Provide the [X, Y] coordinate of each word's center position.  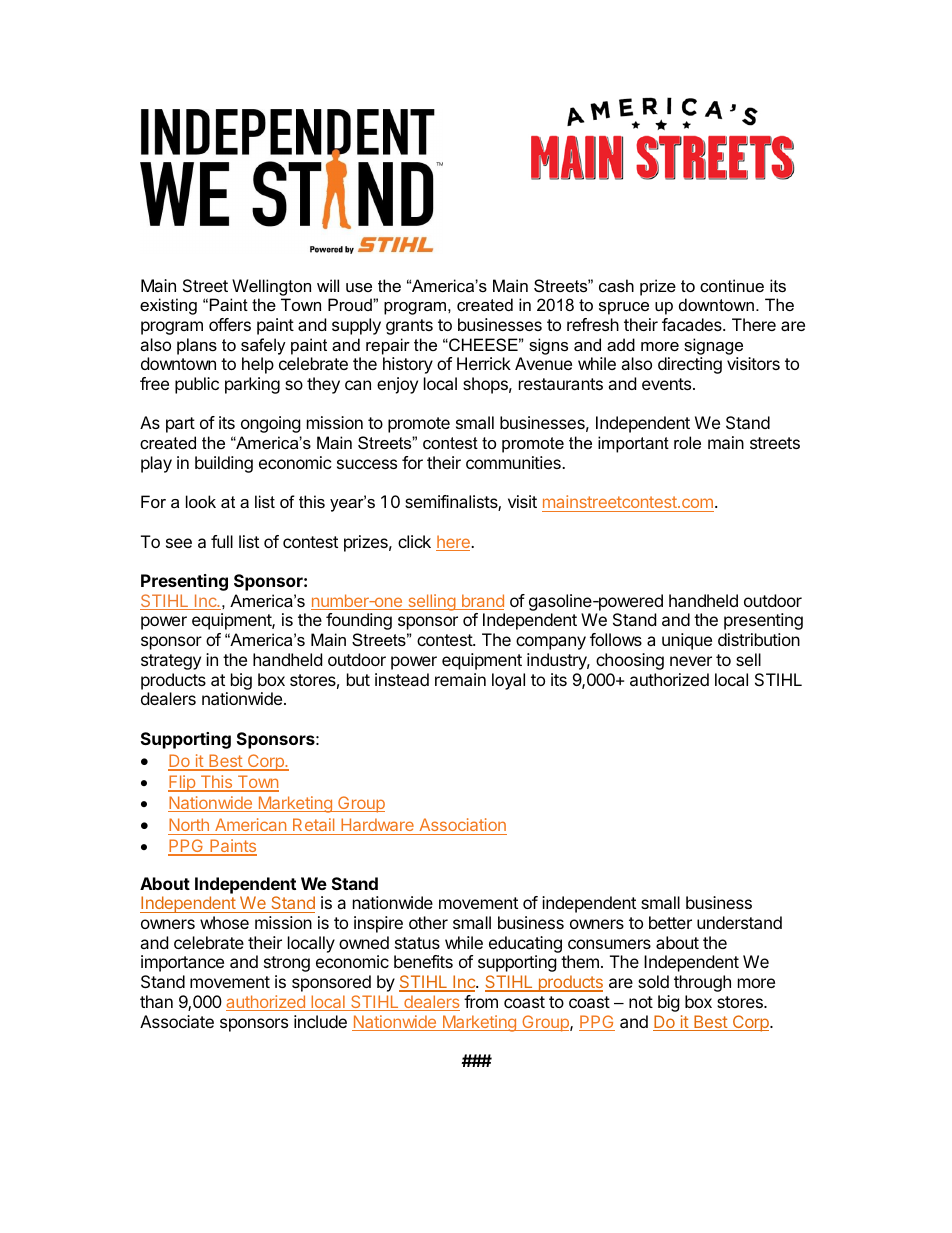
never [691, 661]
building [224, 464]
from [481, 1001]
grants [409, 327]
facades [693, 324]
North [189, 824]
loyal [508, 681]
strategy [171, 662]
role [687, 442]
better [670, 922]
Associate [177, 1021]
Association [463, 824]
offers [230, 324]
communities [514, 462]
